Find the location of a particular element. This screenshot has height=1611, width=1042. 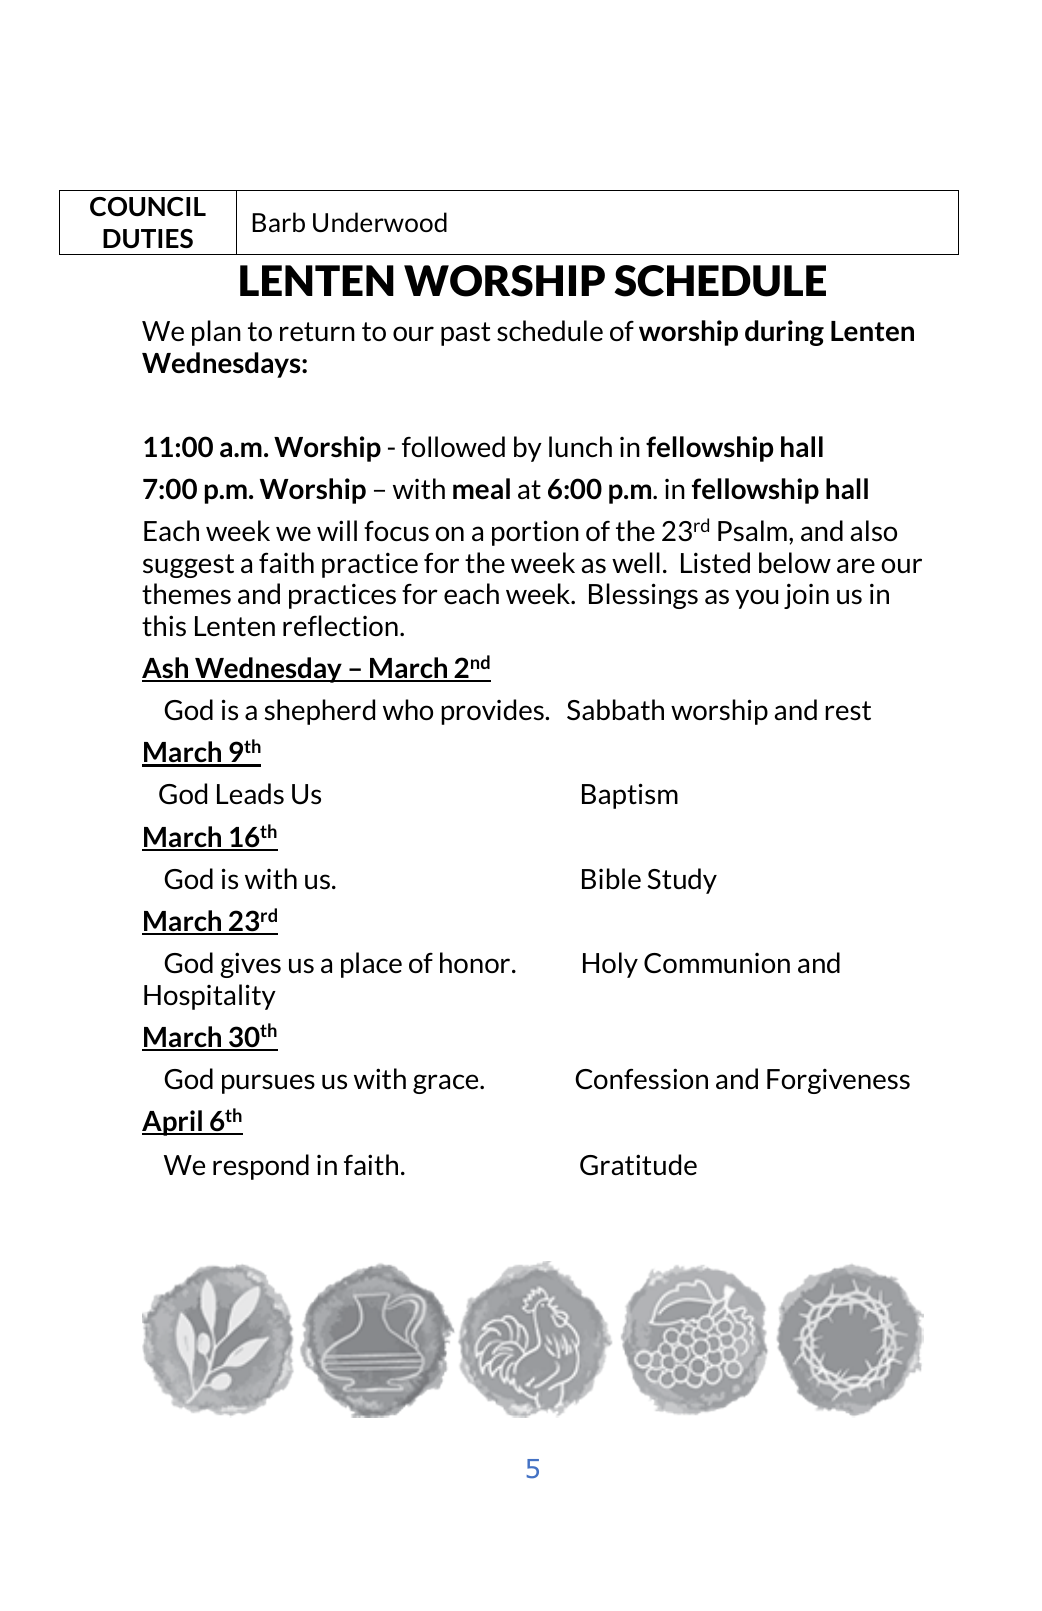

during is located at coordinates (784, 333).
